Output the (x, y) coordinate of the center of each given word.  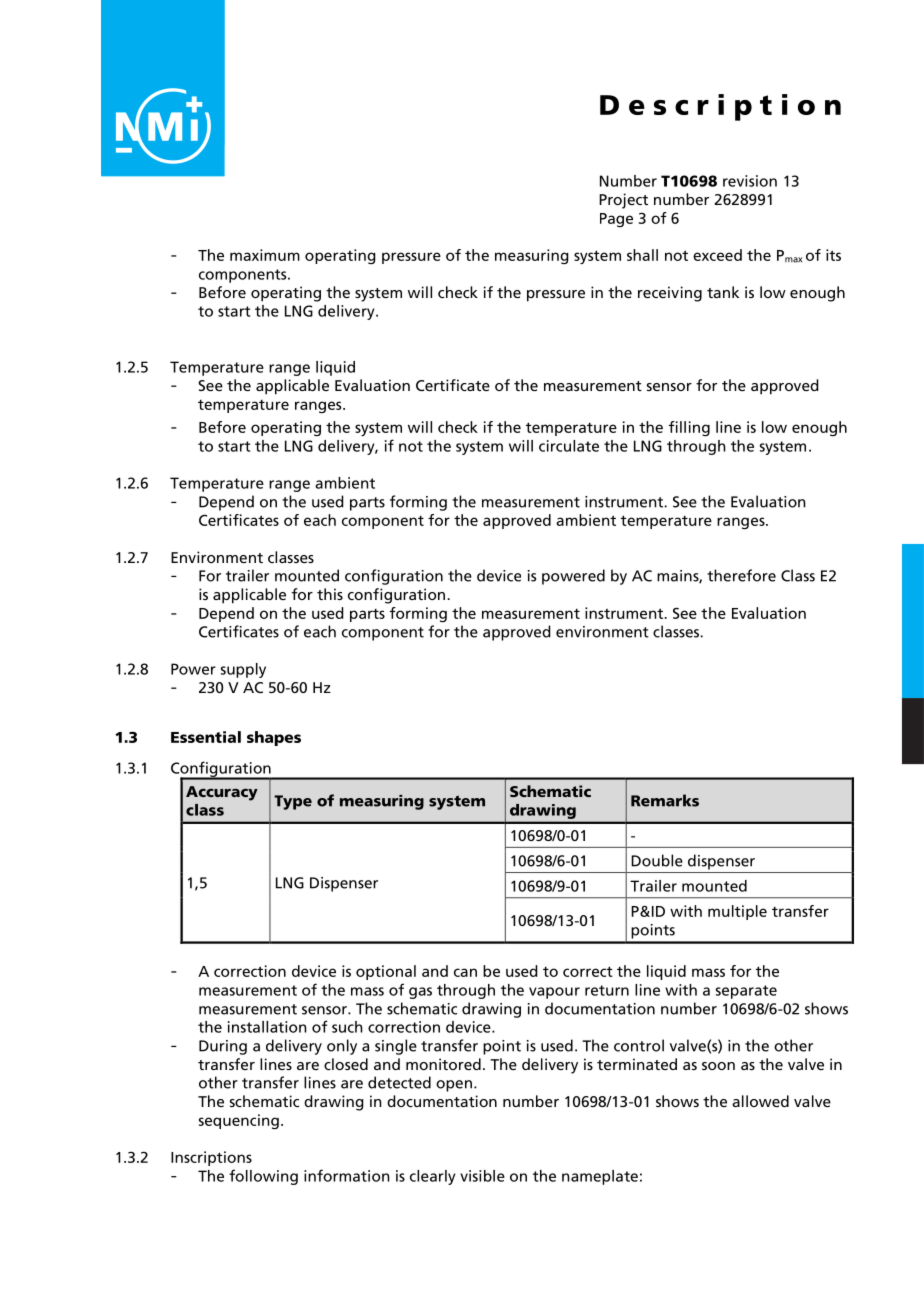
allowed (760, 1101)
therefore (741, 575)
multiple (737, 912)
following (263, 1177)
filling (689, 428)
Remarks (665, 800)
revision (750, 181)
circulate (569, 446)
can (465, 972)
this (330, 594)
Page (616, 220)
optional (386, 972)
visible (482, 1176)
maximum (265, 255)
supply (243, 670)
